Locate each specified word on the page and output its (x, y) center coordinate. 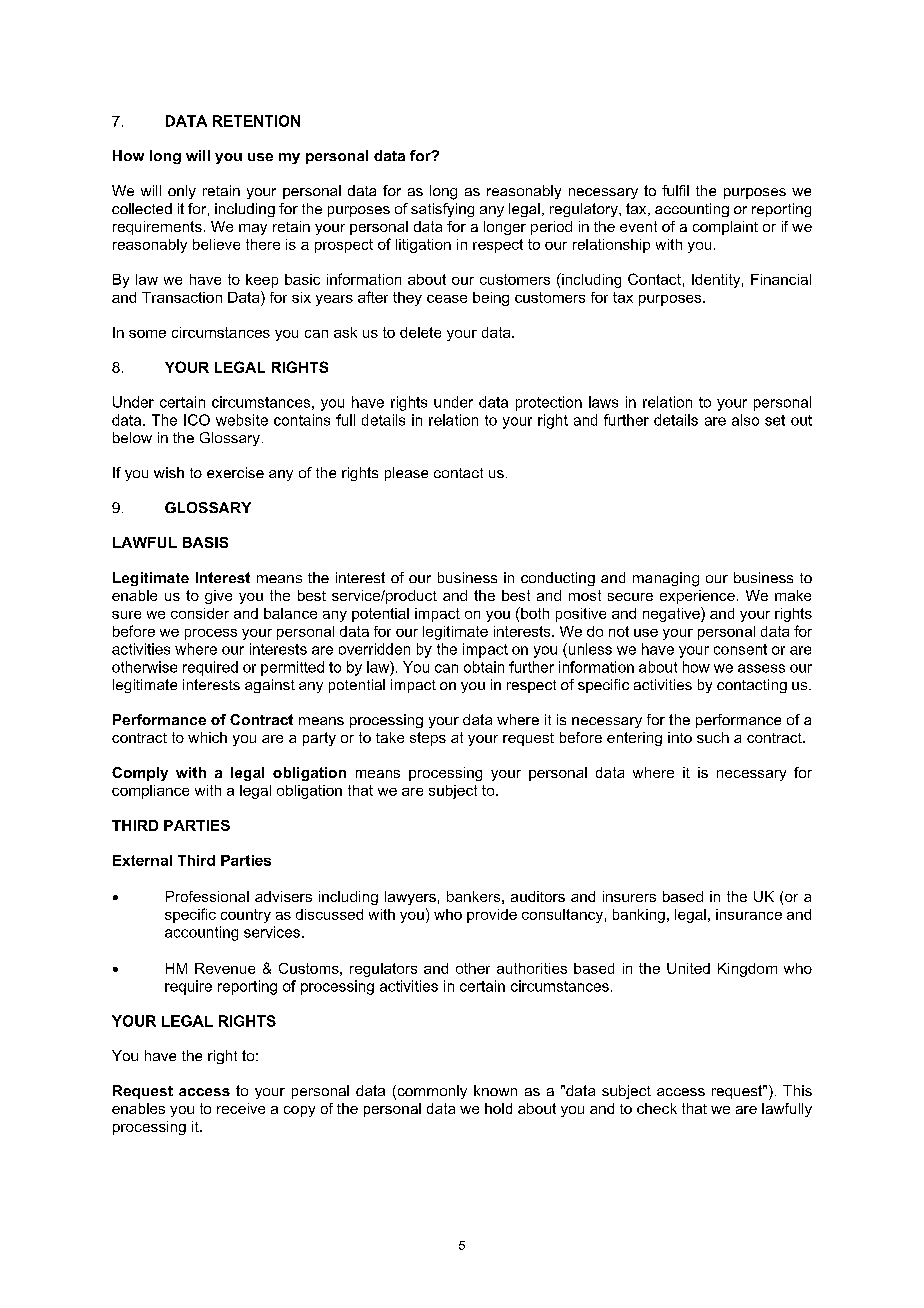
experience (697, 597)
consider (200, 613)
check (657, 1108)
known (495, 1090)
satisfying (442, 210)
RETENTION (256, 121)
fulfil (675, 190)
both (534, 613)
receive (241, 1108)
